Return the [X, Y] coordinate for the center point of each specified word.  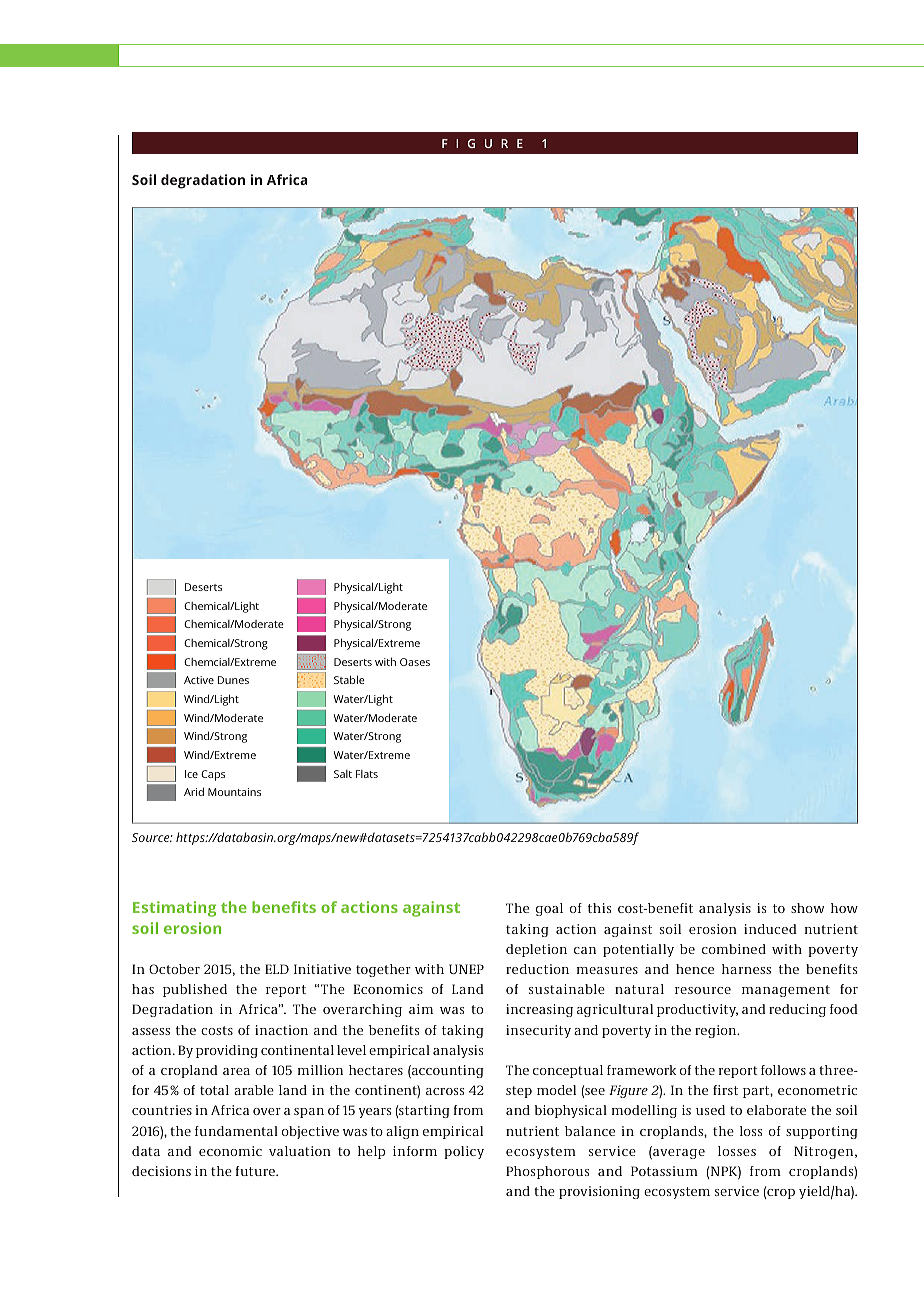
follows [783, 1070]
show [807, 908]
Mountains [234, 792]
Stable [349, 679]
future [256, 1171]
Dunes [233, 680]
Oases [415, 662]
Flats [367, 774]
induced [770, 929]
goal [549, 909]
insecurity [538, 1031]
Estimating [174, 909]
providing [227, 1051]
